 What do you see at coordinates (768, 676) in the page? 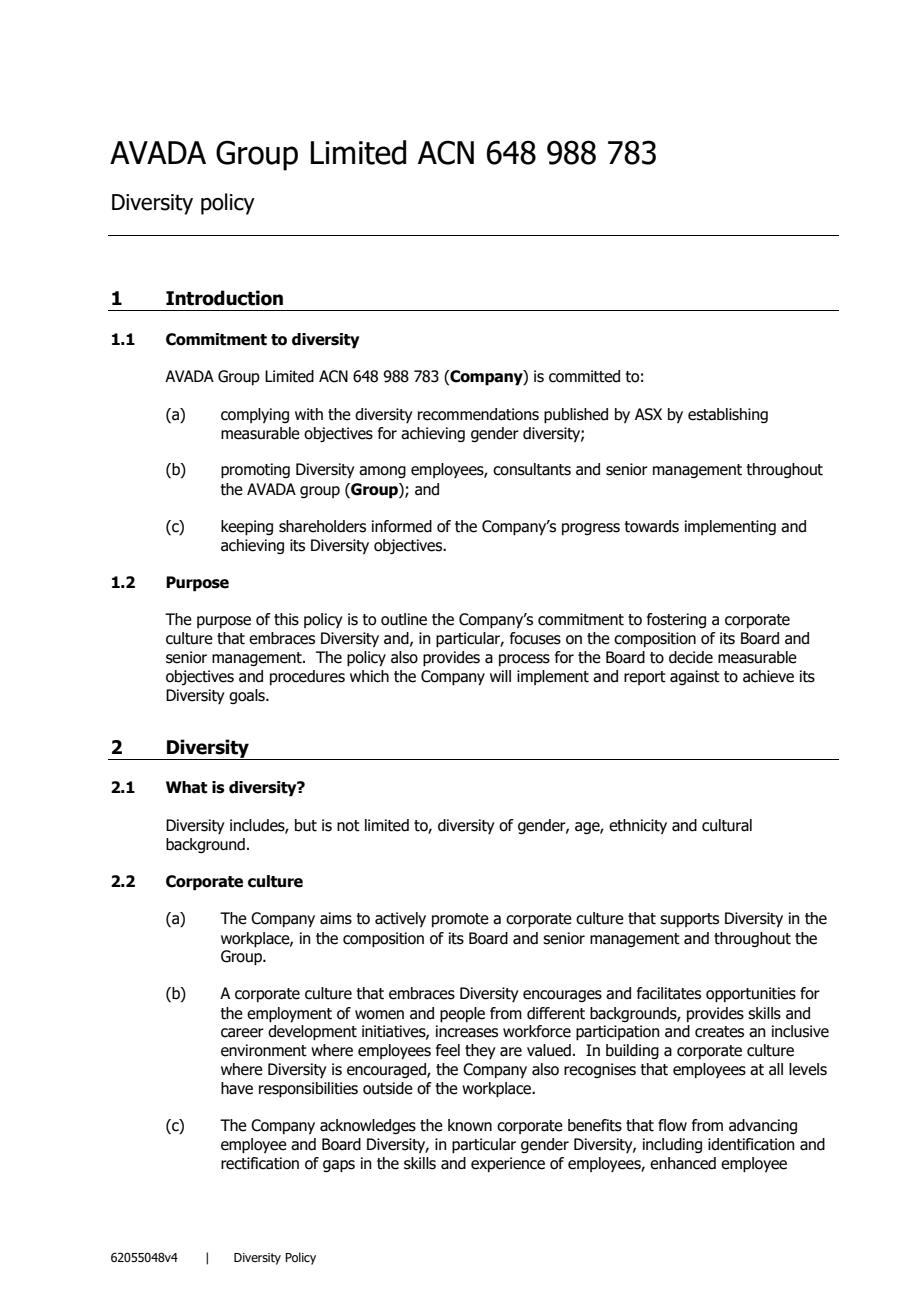
I see `achieve` at bounding box center [768, 676].
